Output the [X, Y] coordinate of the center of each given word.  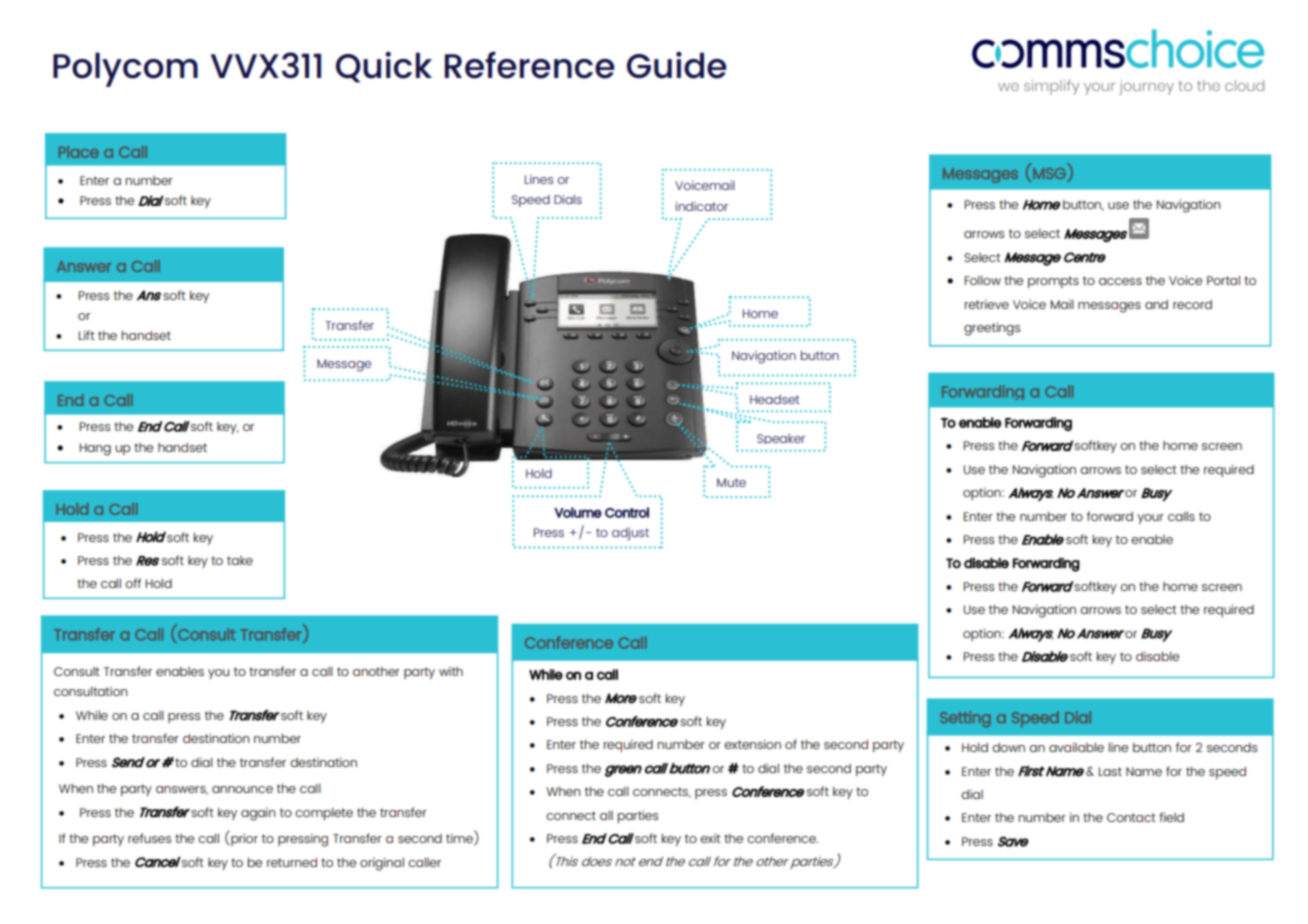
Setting [965, 719]
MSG [1049, 173]
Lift [87, 335]
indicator [702, 206]
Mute [731, 482]
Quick [384, 67]
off [133, 583]
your [1150, 519]
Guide [677, 65]
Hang [95, 449]
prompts [1053, 282]
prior [243, 839]
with [451, 671]
